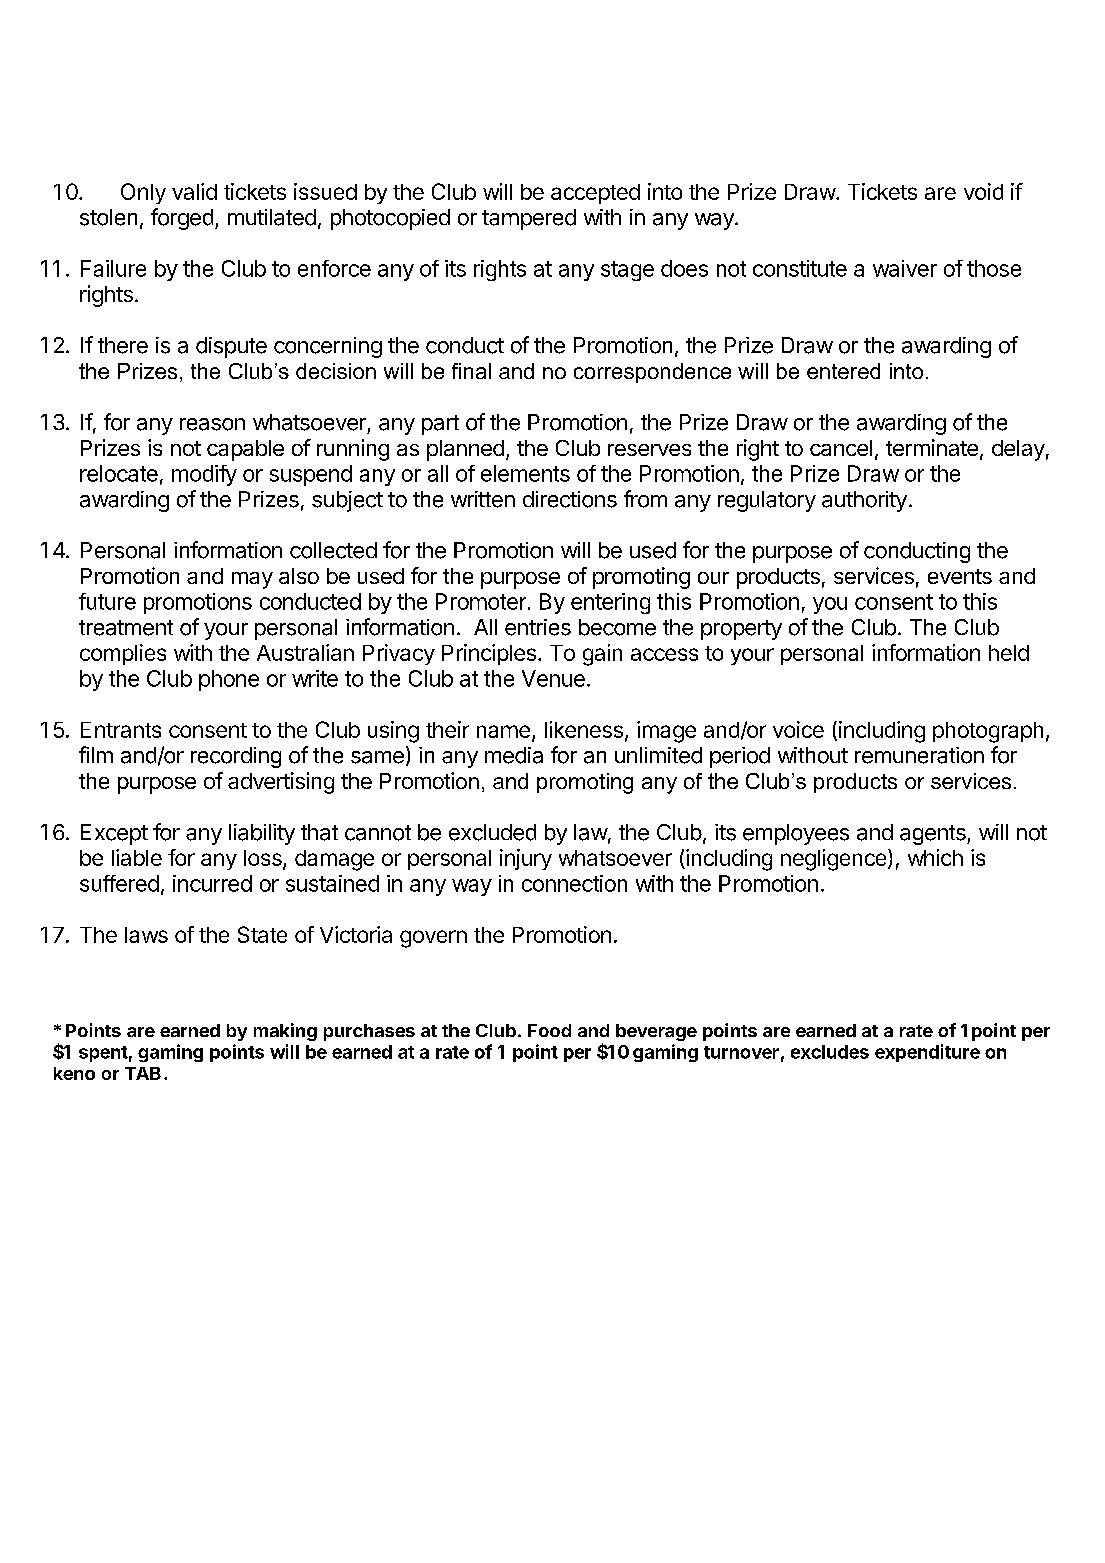  I want to click on authority, so click(864, 501).
